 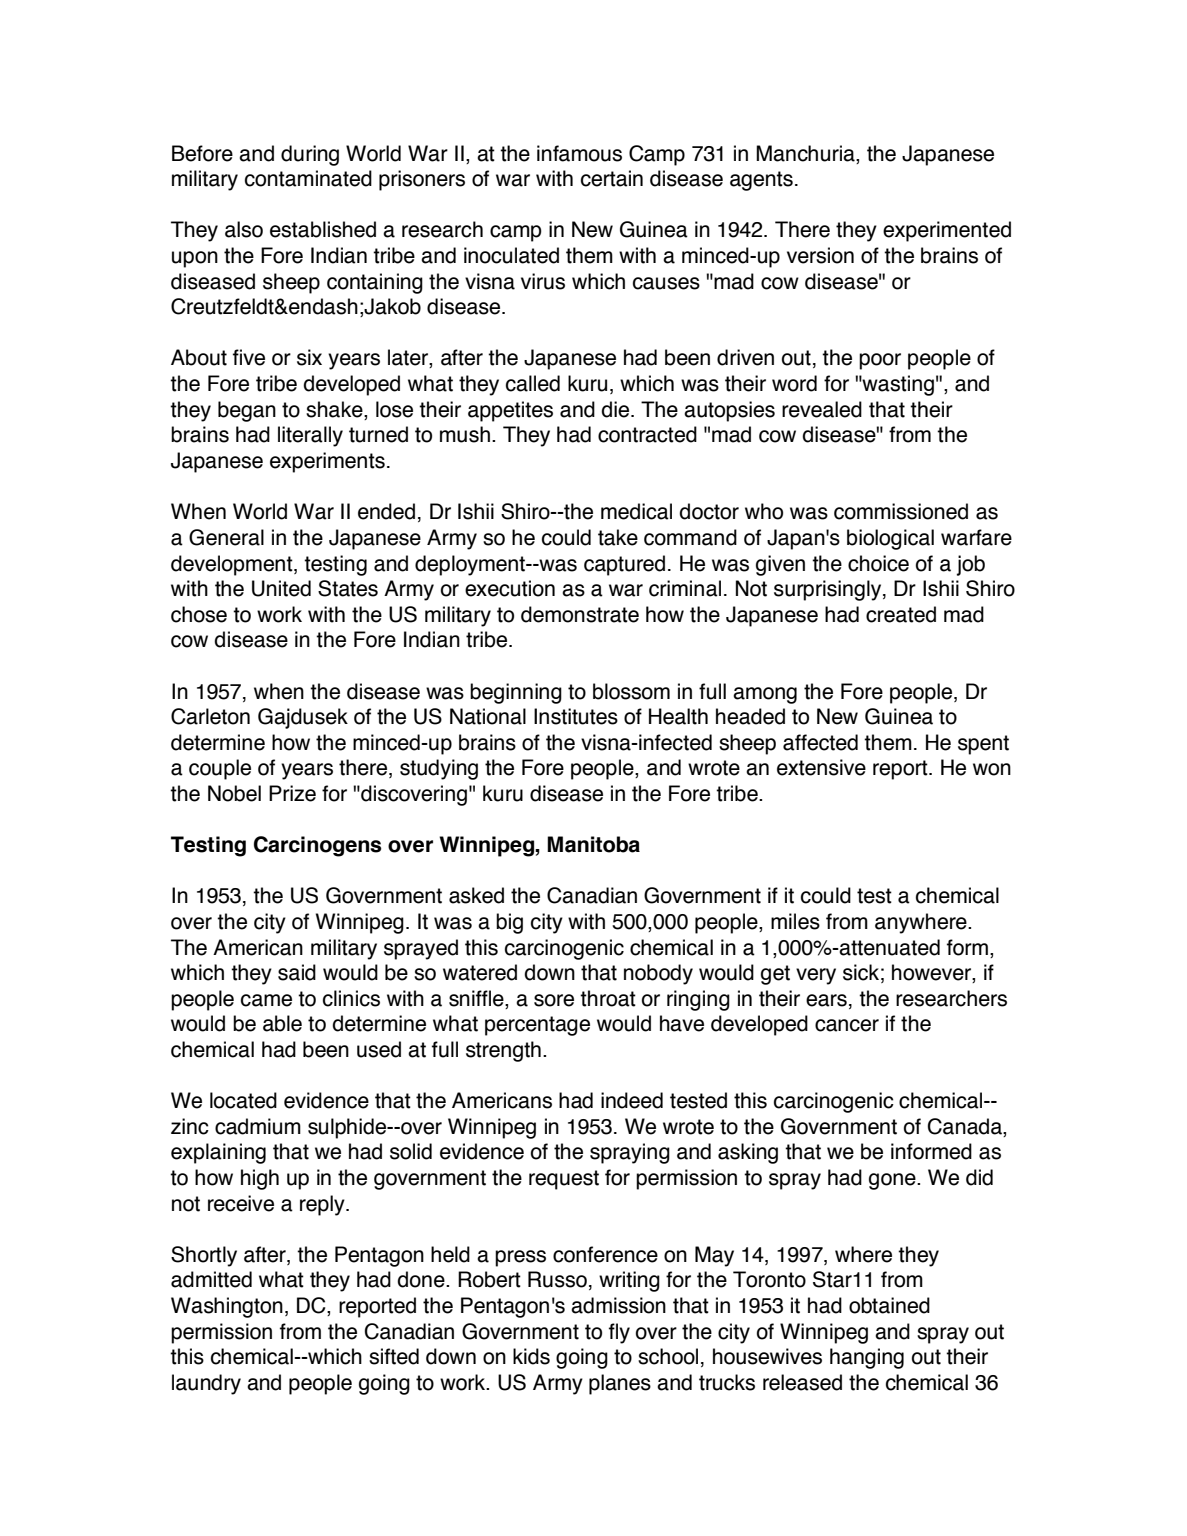 I want to click on said, so click(x=297, y=972).
